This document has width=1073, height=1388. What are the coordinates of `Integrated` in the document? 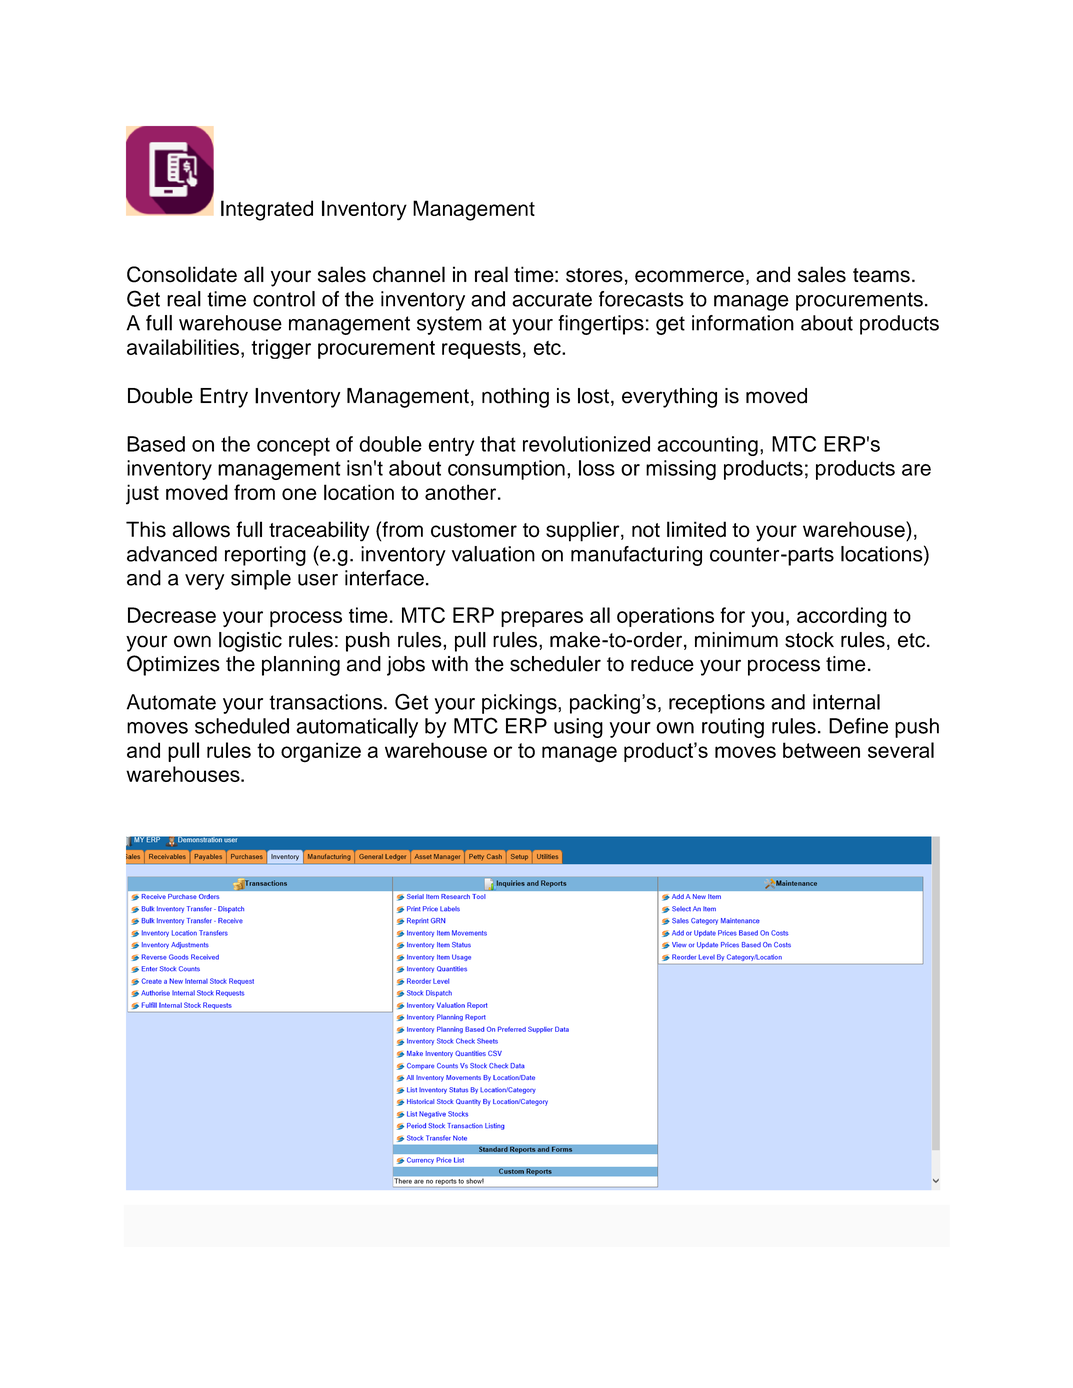 It's located at (267, 210).
